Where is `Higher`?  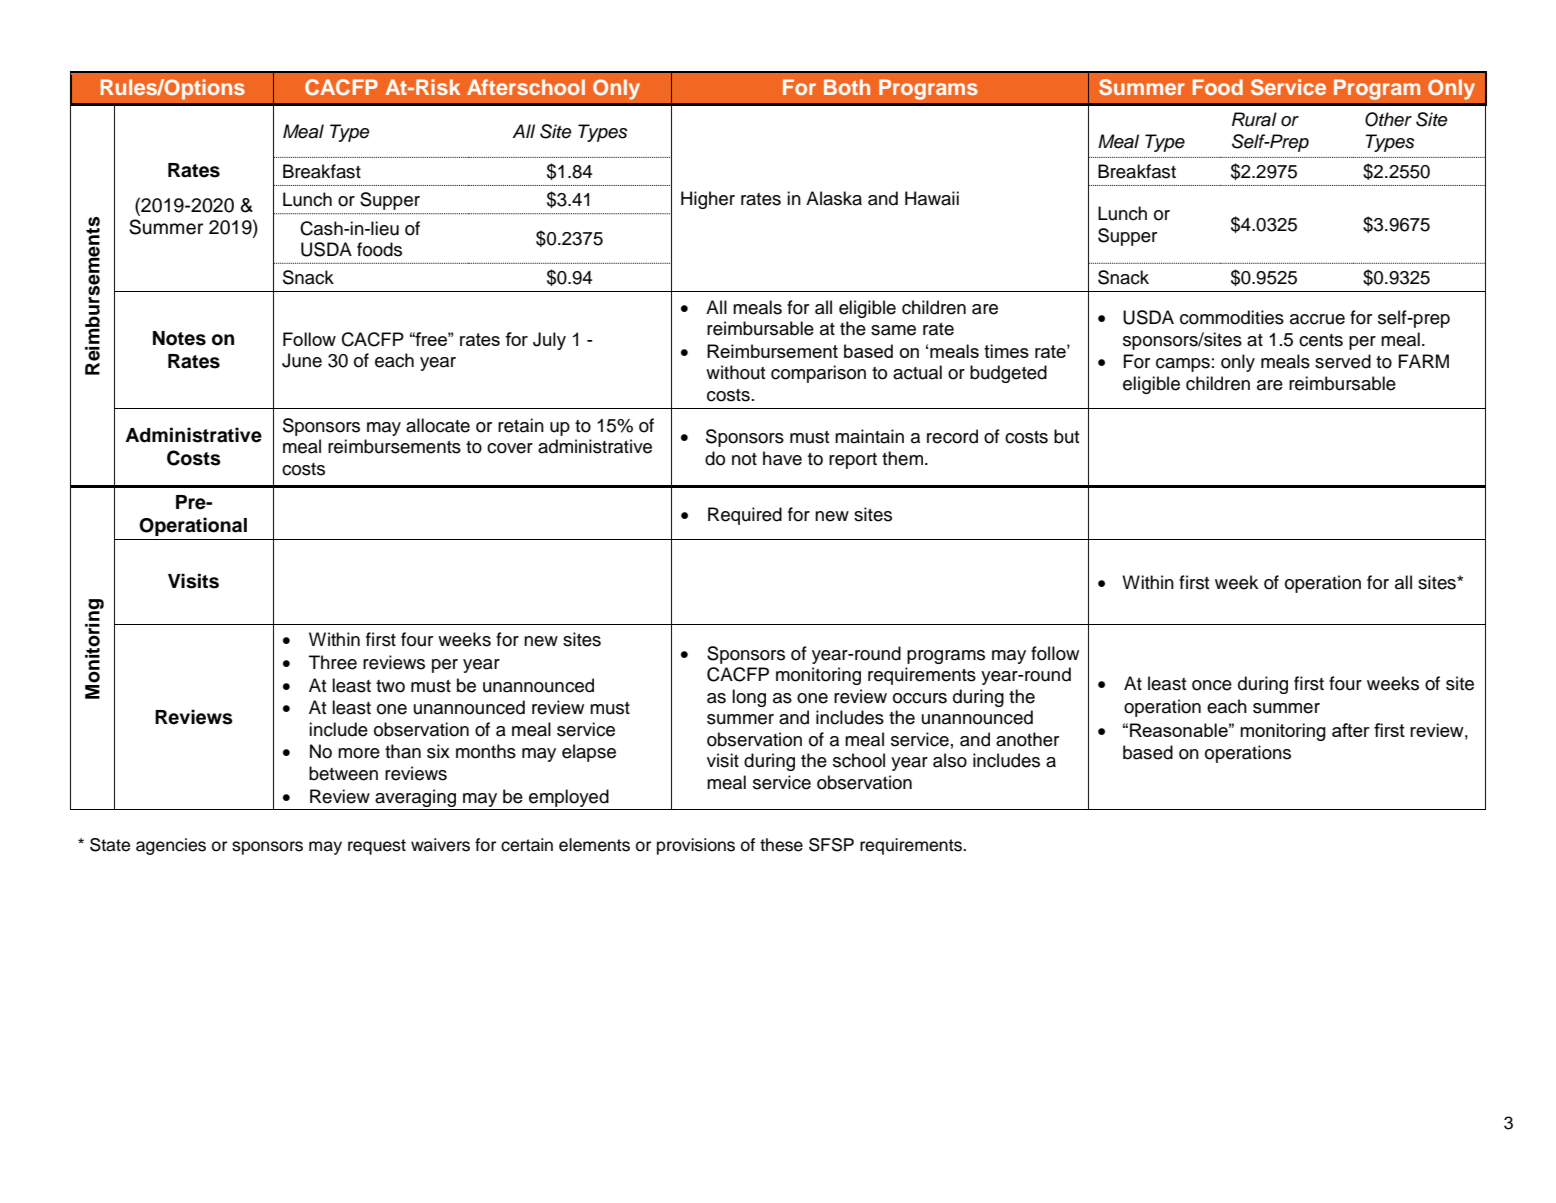
Higher is located at coordinates (708, 200).
